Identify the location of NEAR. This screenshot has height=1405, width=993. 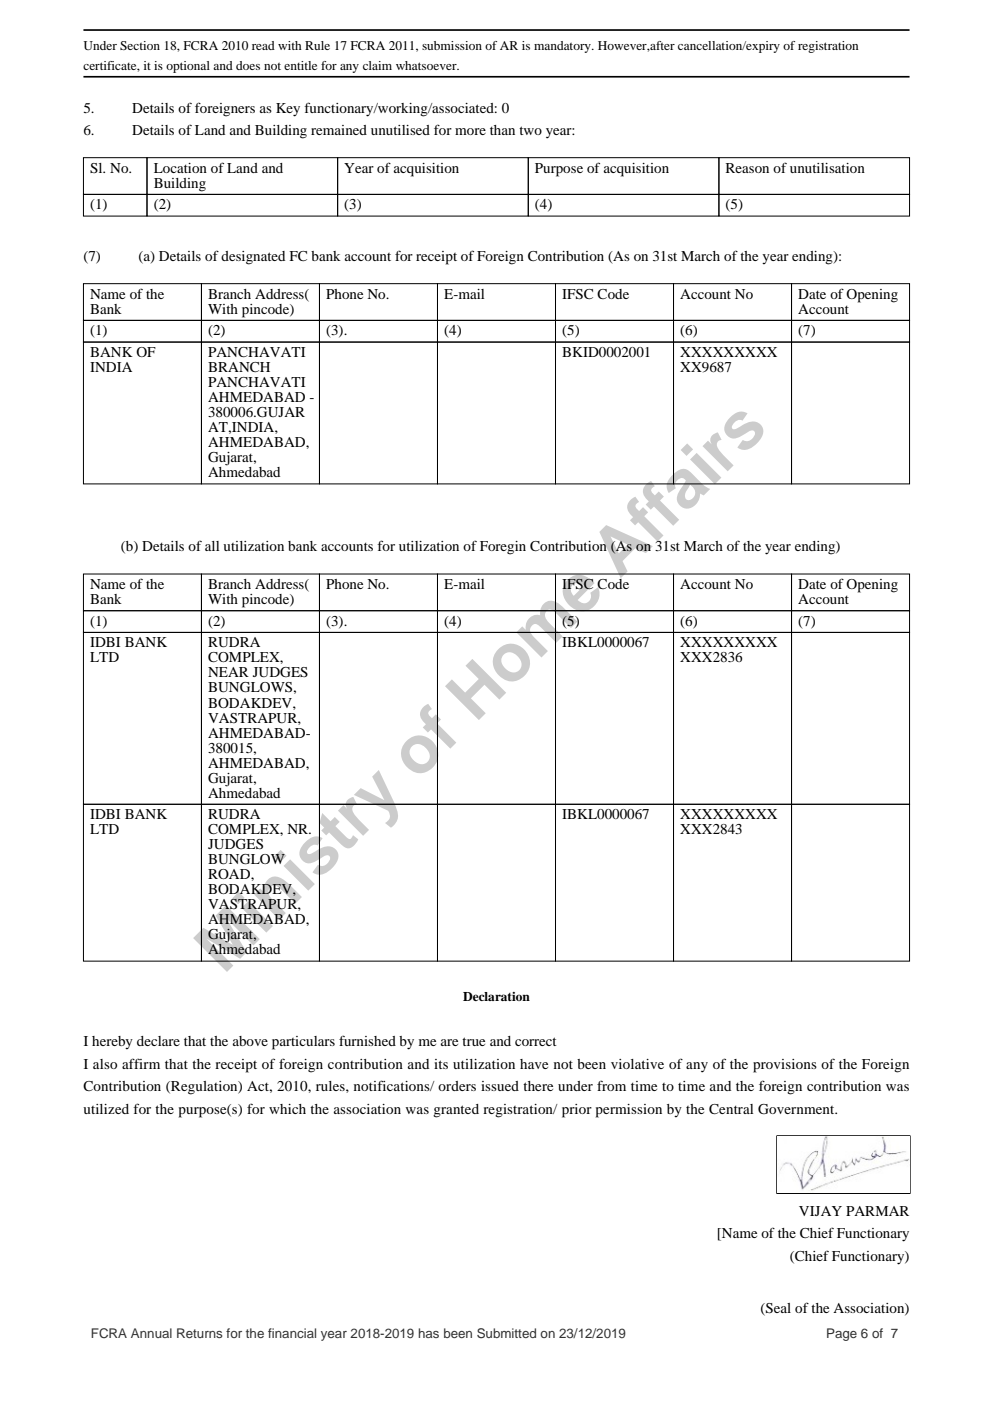
(228, 672).
